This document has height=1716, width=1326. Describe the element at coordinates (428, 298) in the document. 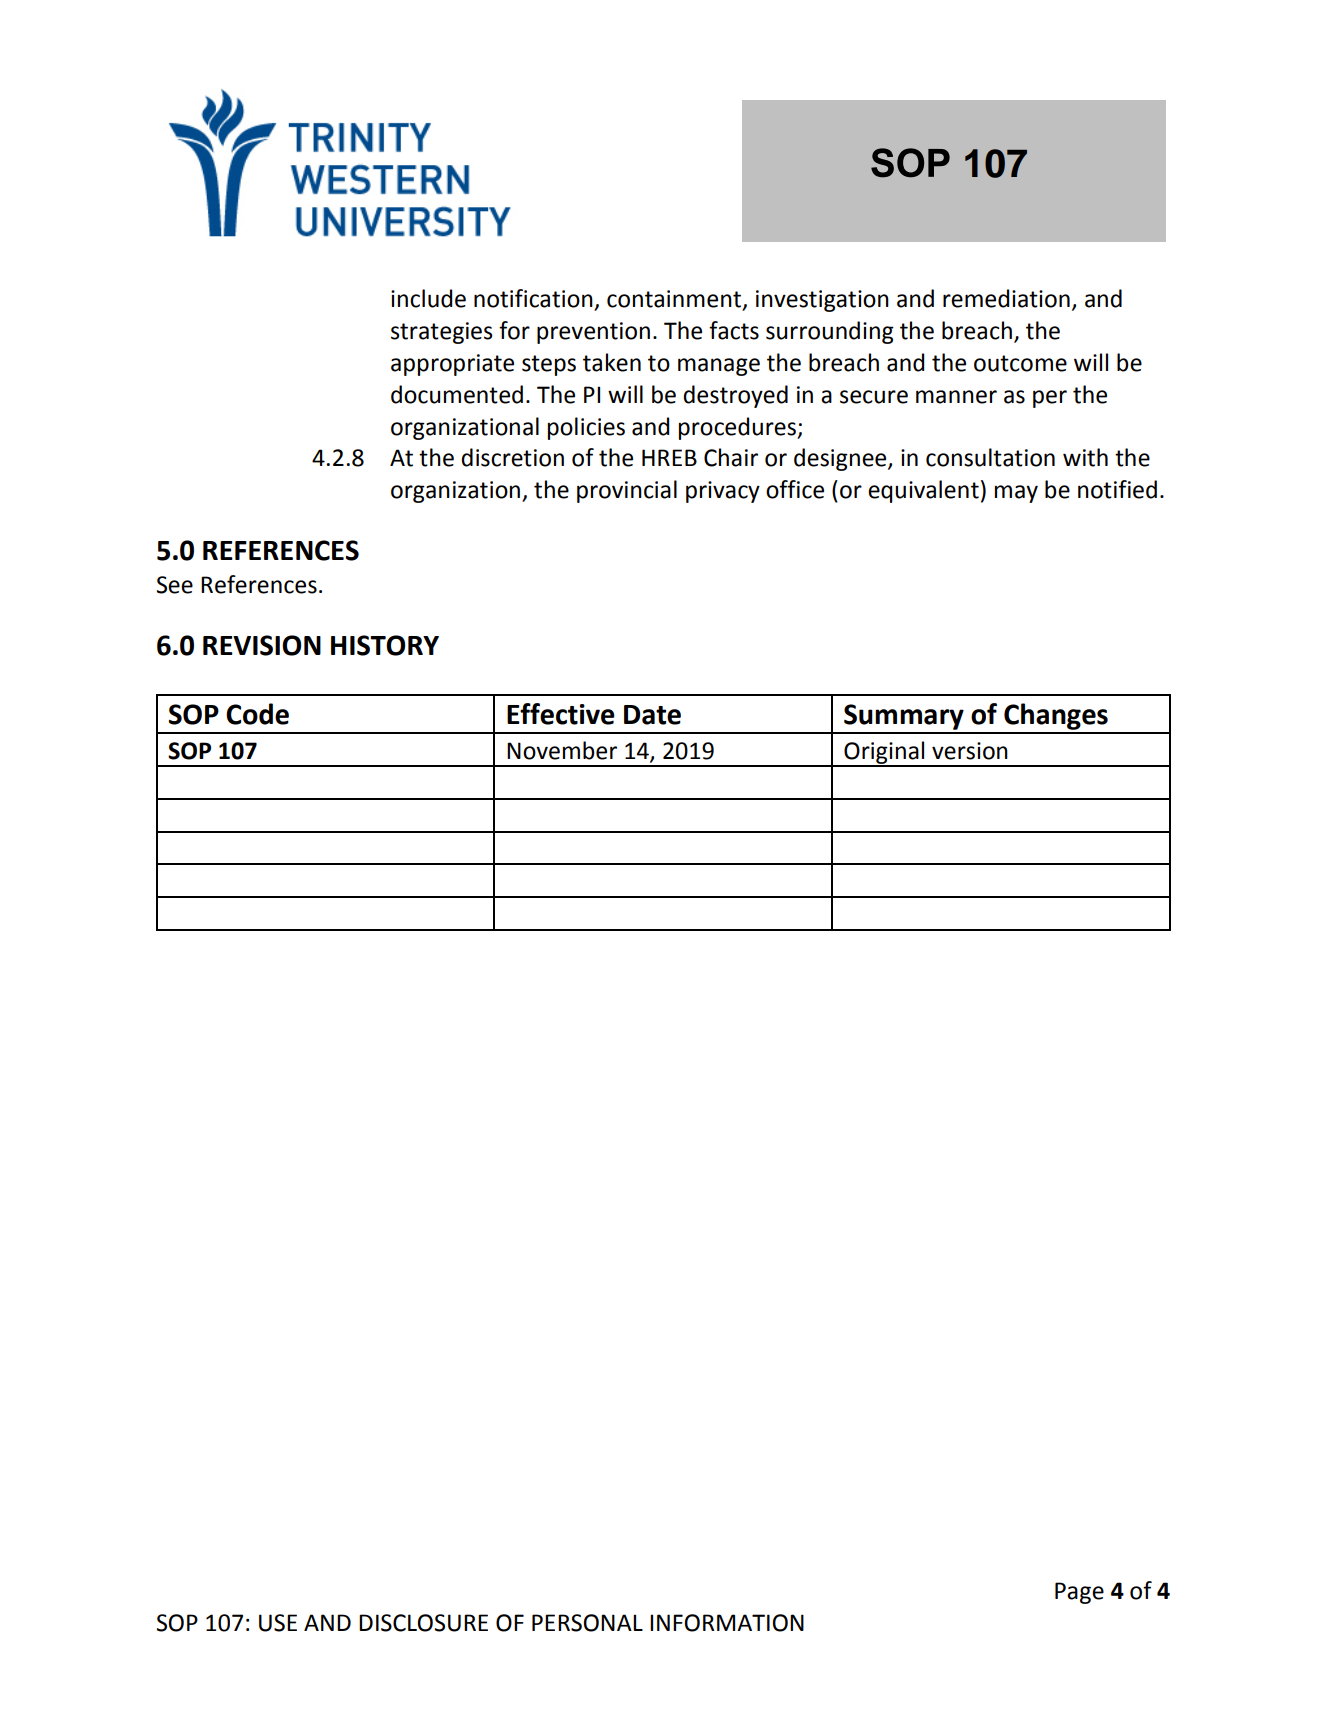

I see `include` at that location.
